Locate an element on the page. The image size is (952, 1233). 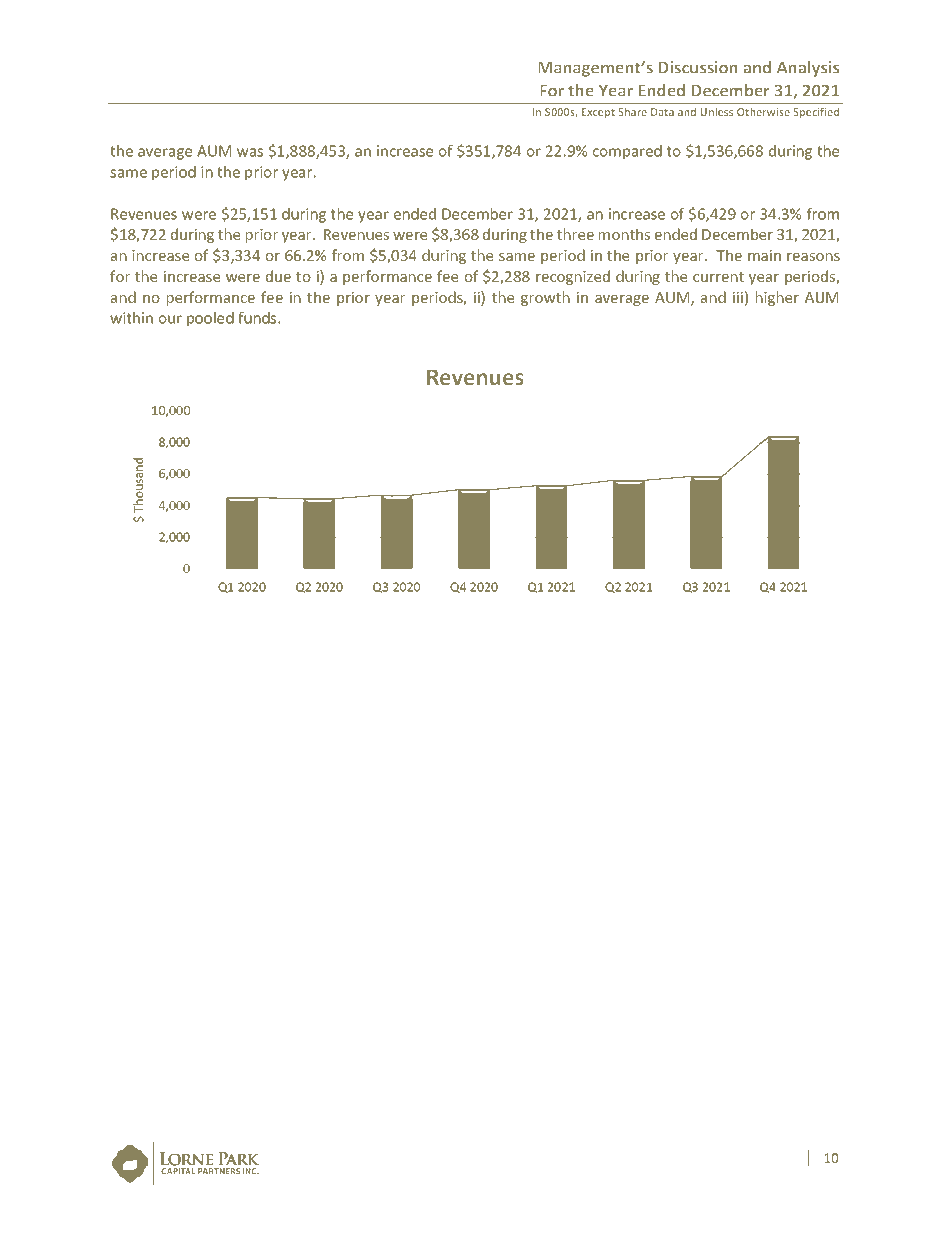
Discussion is located at coordinates (698, 67).
